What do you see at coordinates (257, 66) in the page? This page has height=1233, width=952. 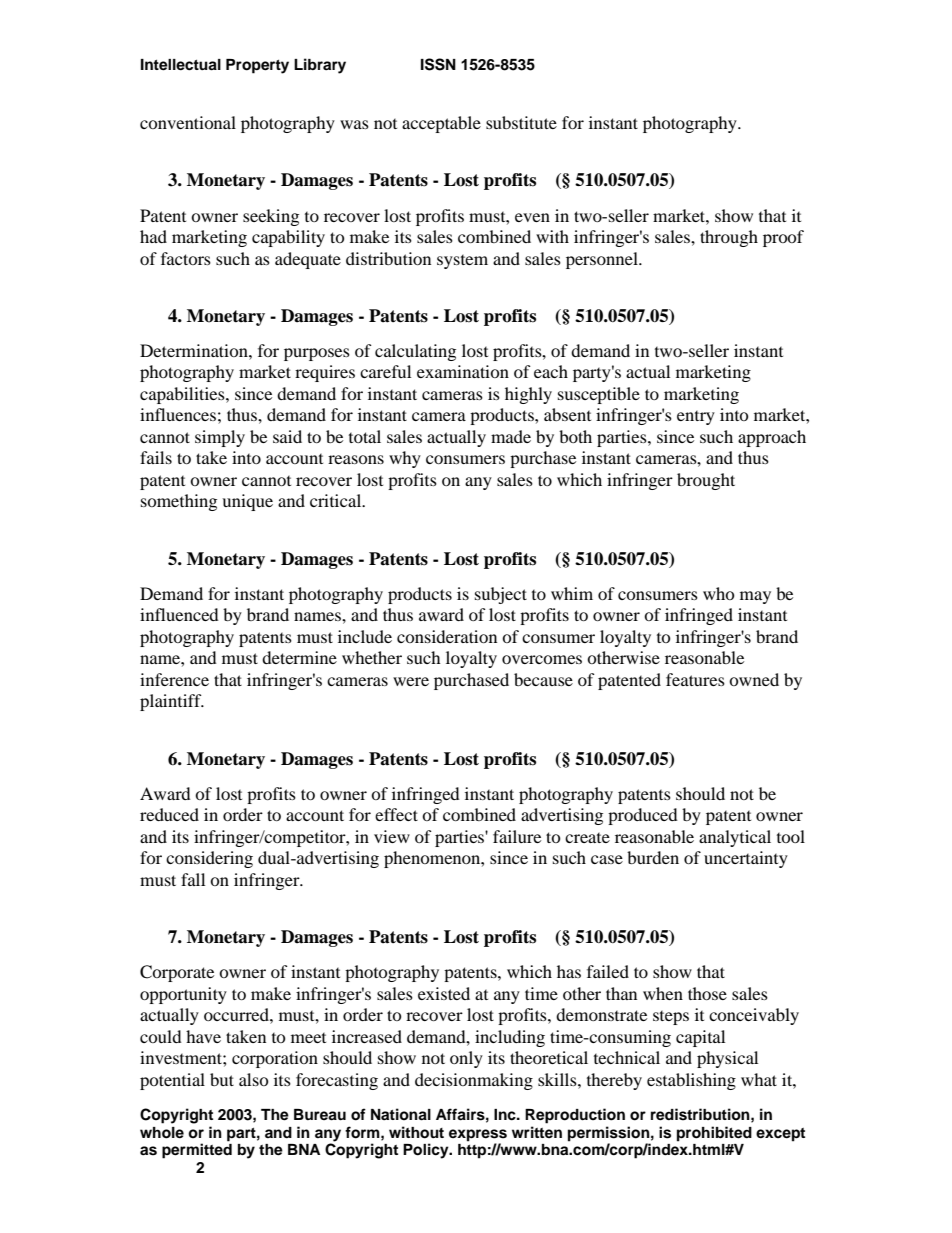 I see `Property` at bounding box center [257, 66].
